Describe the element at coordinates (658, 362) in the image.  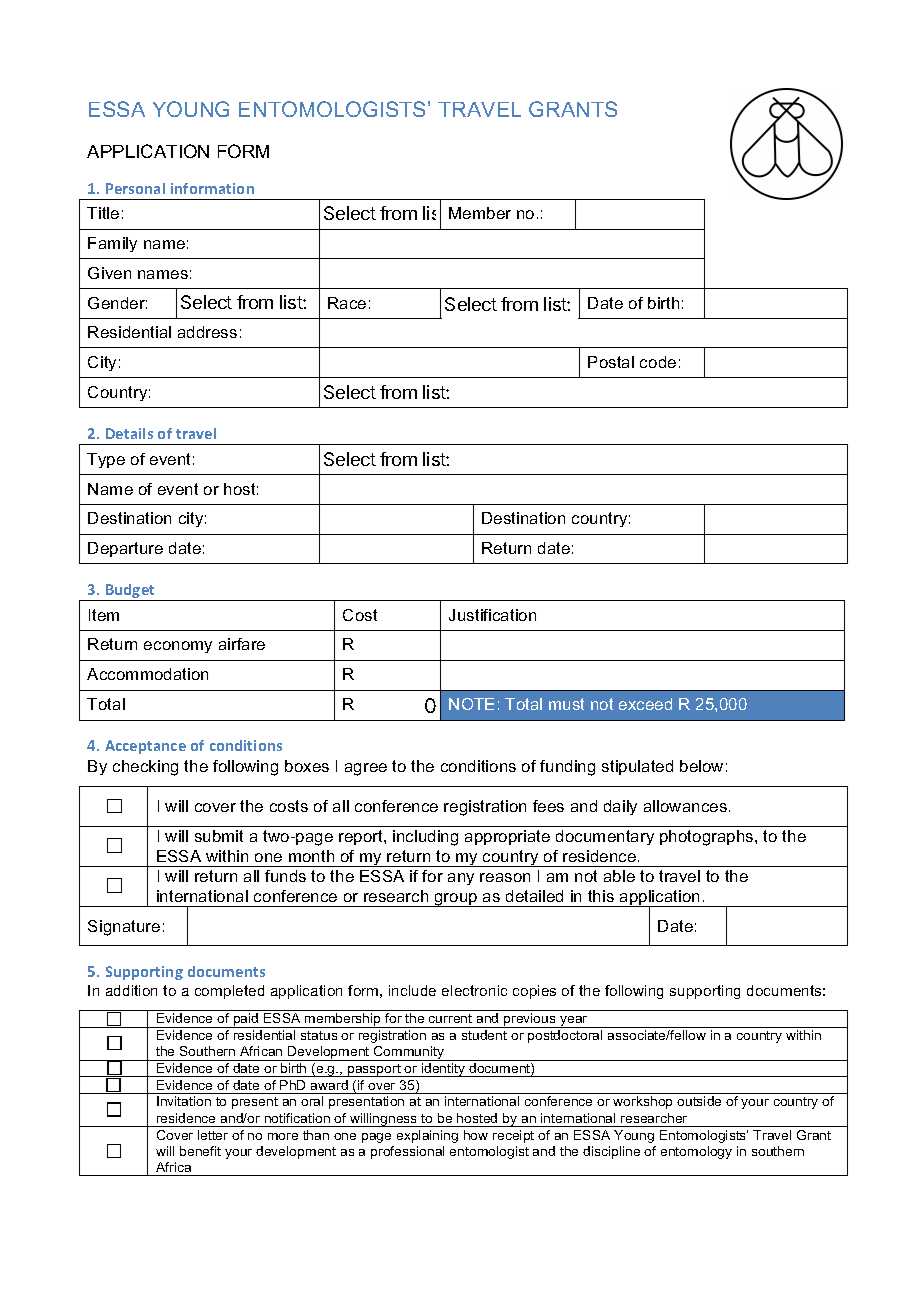
I see `code` at that location.
